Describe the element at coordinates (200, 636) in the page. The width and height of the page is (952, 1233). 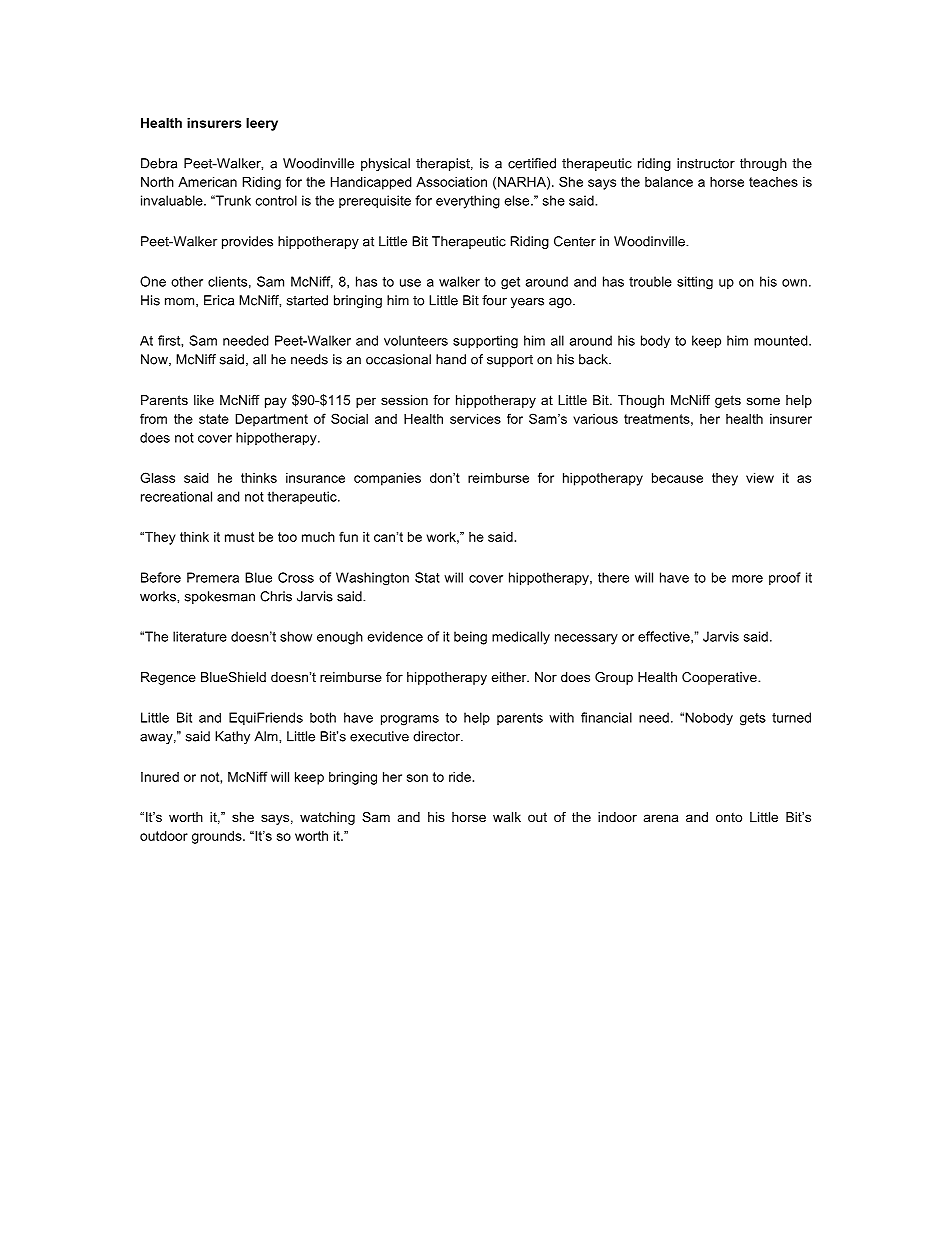
I see `literature` at that location.
